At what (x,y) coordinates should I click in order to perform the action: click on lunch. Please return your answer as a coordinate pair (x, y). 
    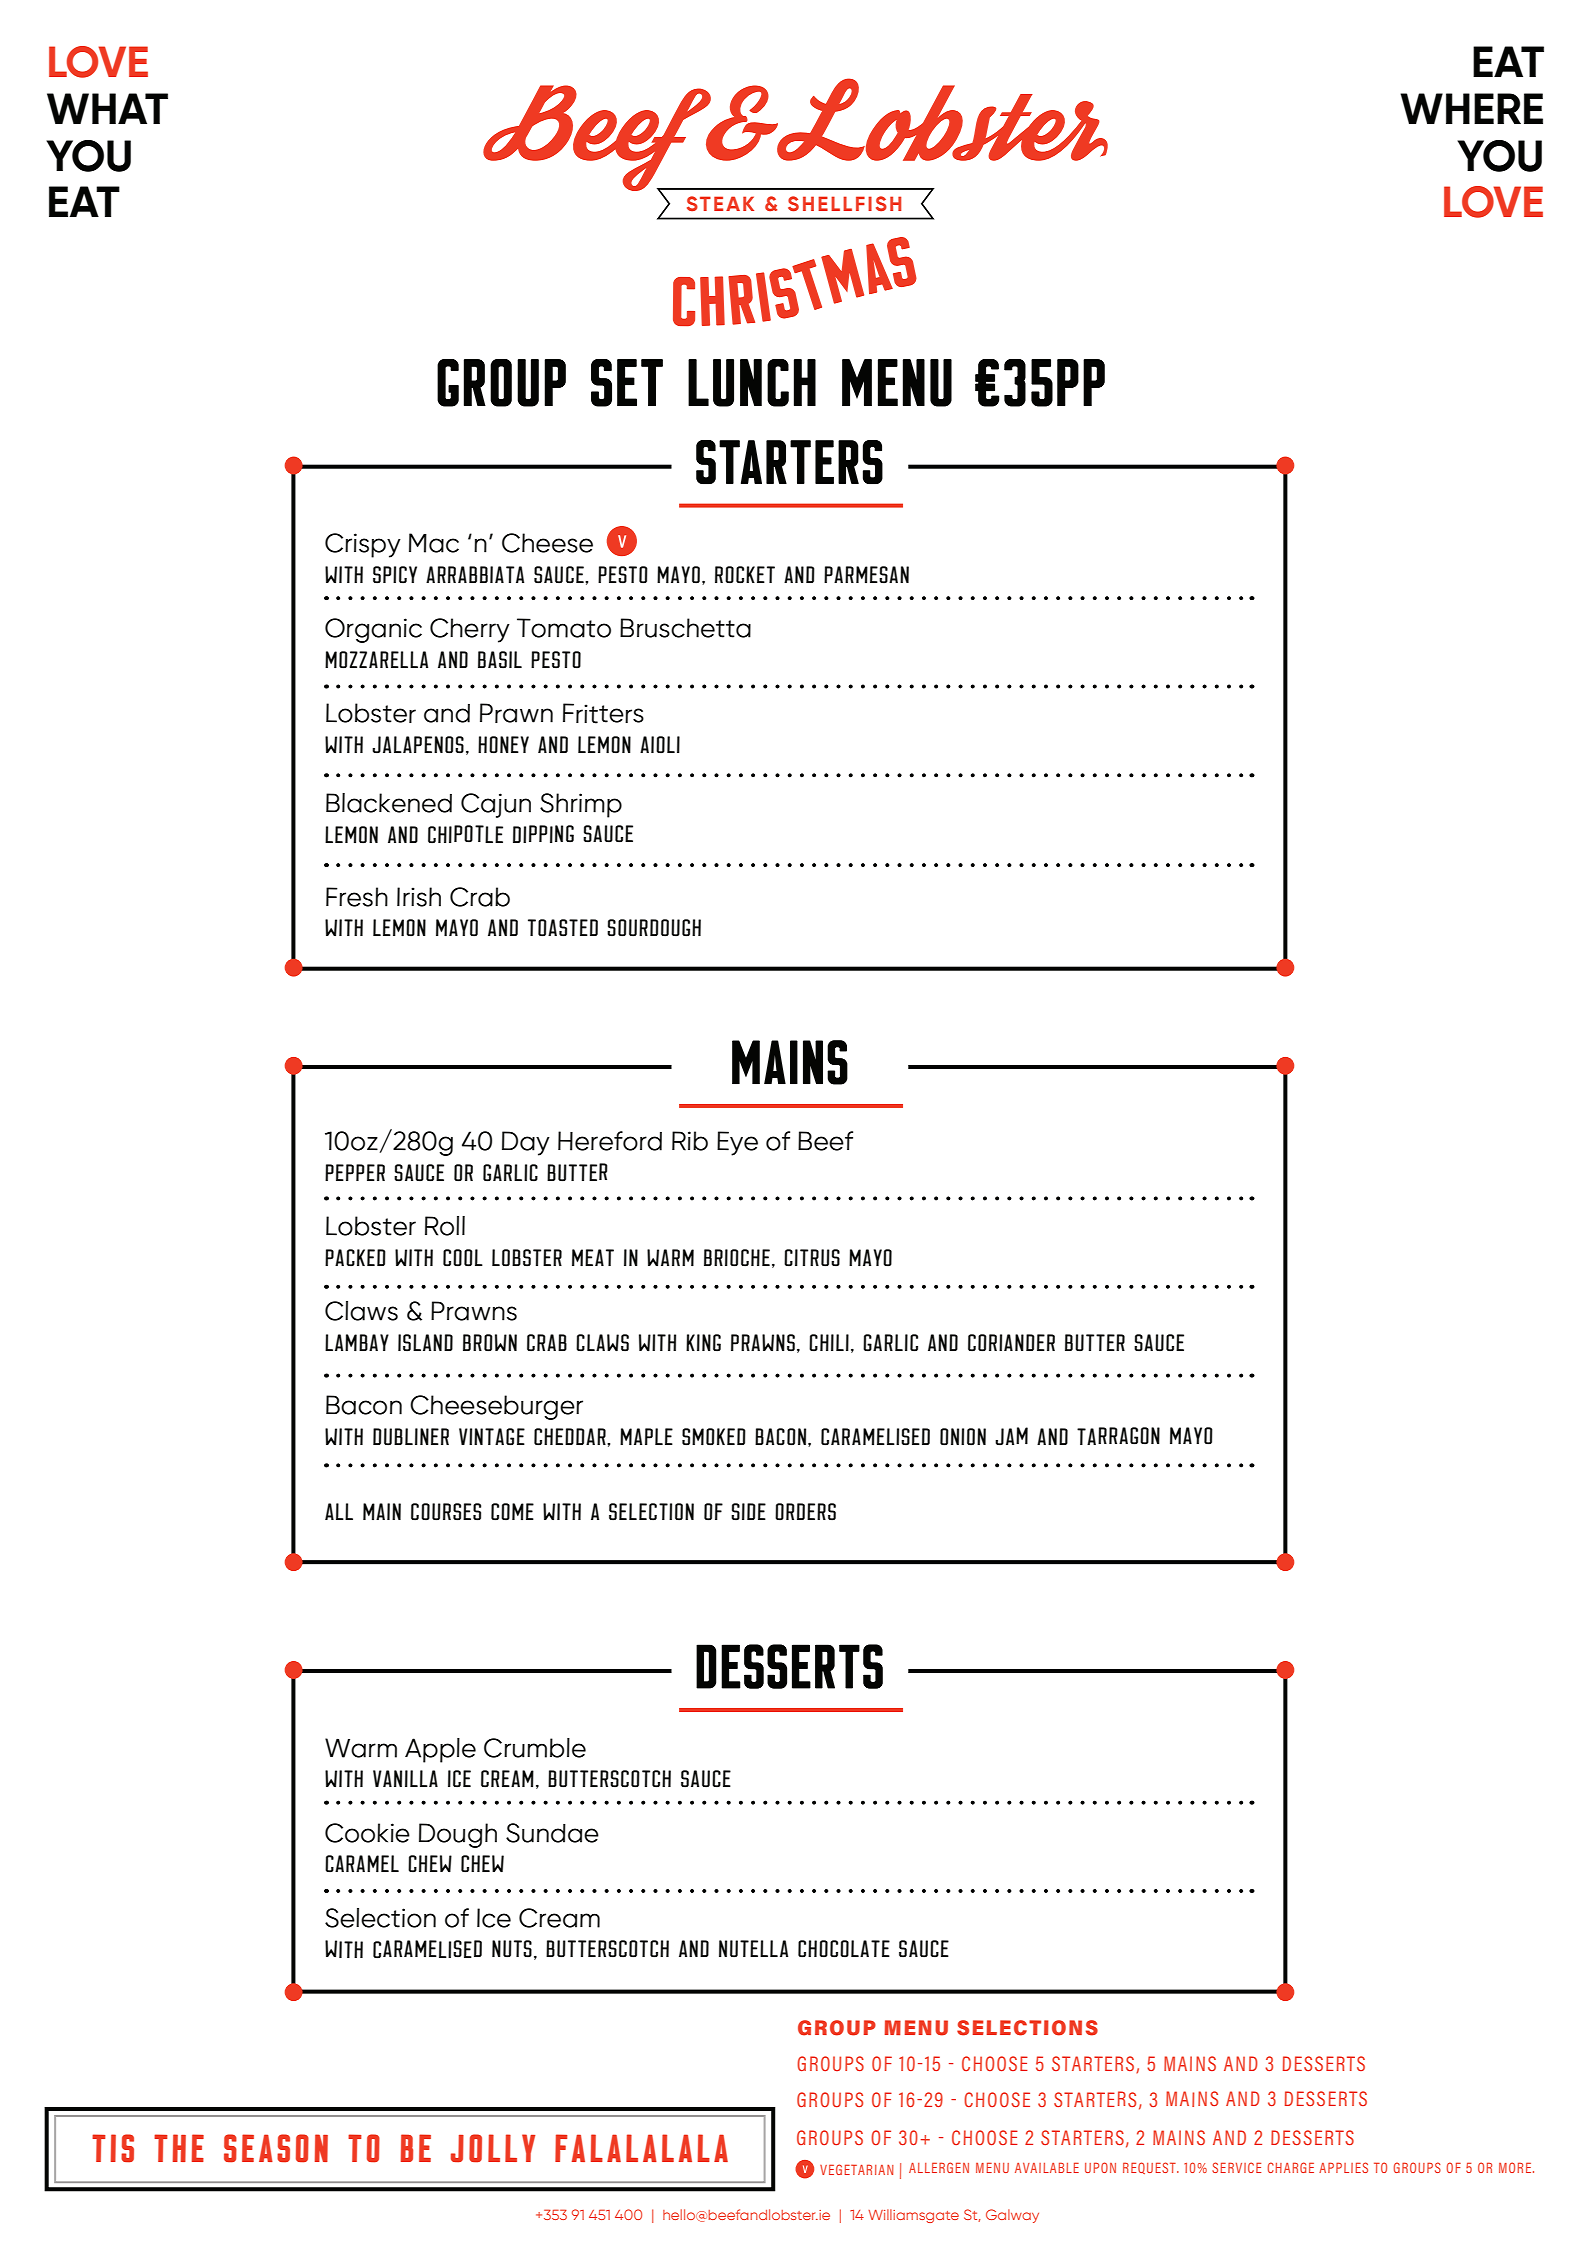
    Looking at the image, I should click on (752, 383).
